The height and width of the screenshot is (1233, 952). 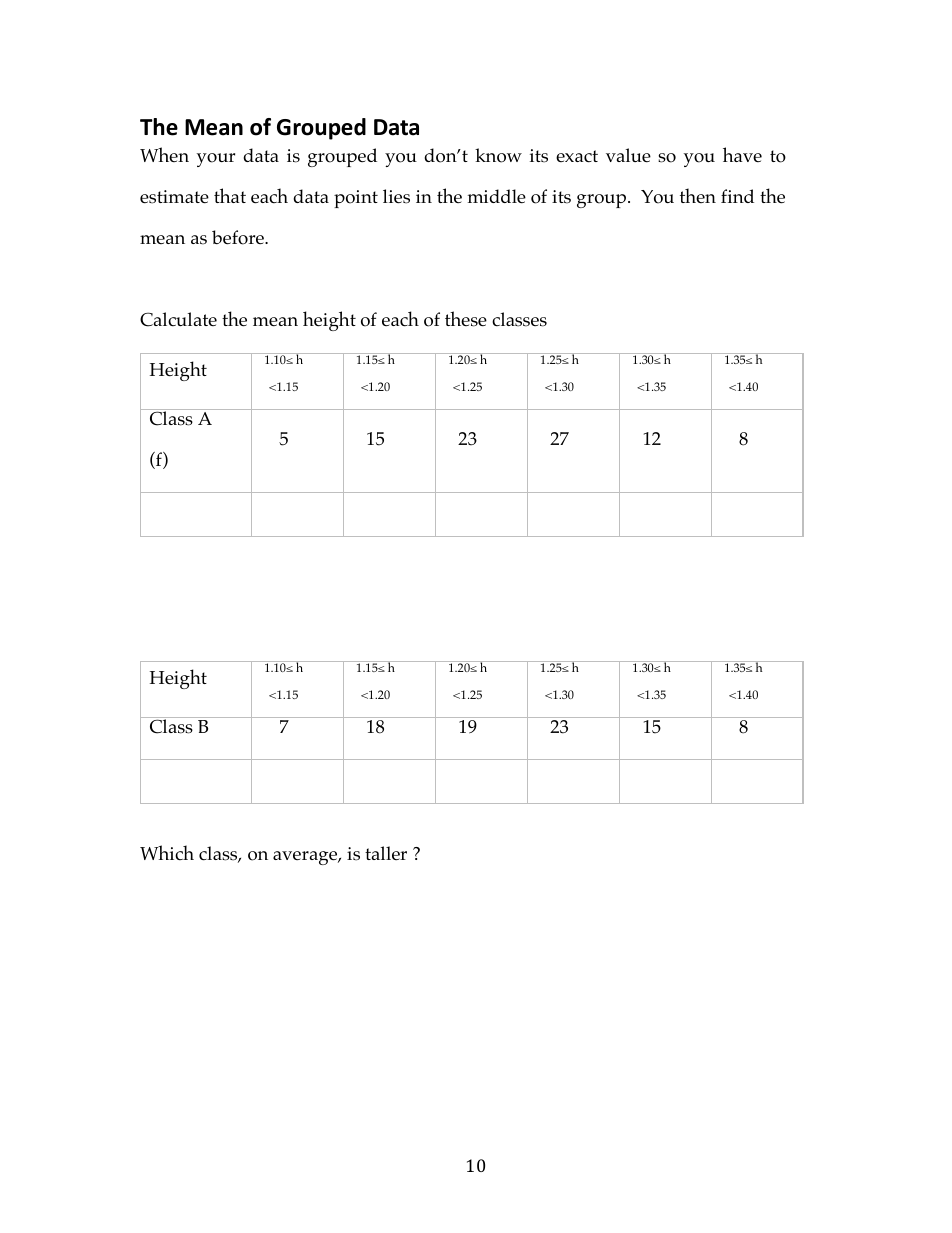 I want to click on these, so click(x=466, y=319).
